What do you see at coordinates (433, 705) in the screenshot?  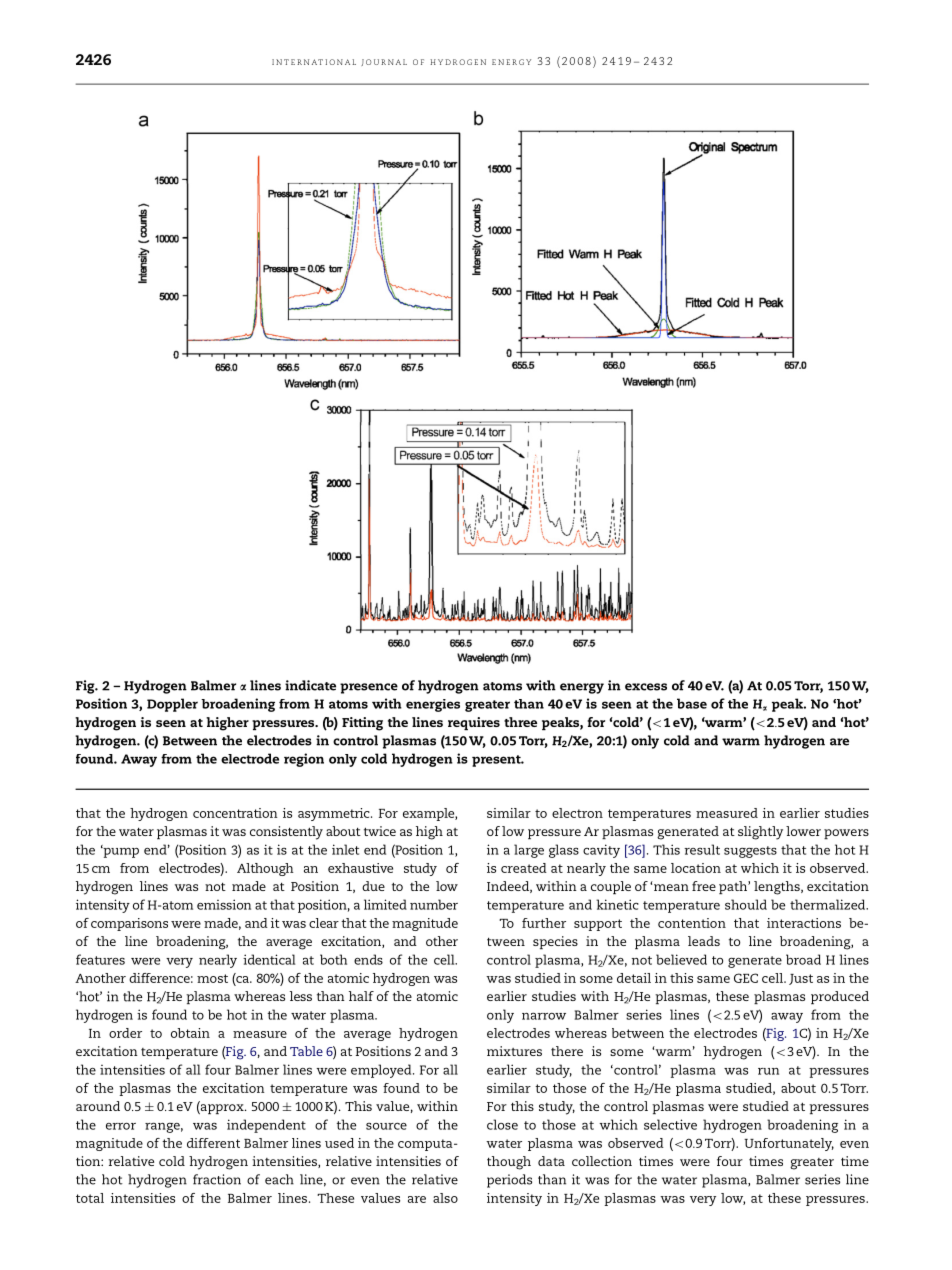 I see `energies` at bounding box center [433, 705].
